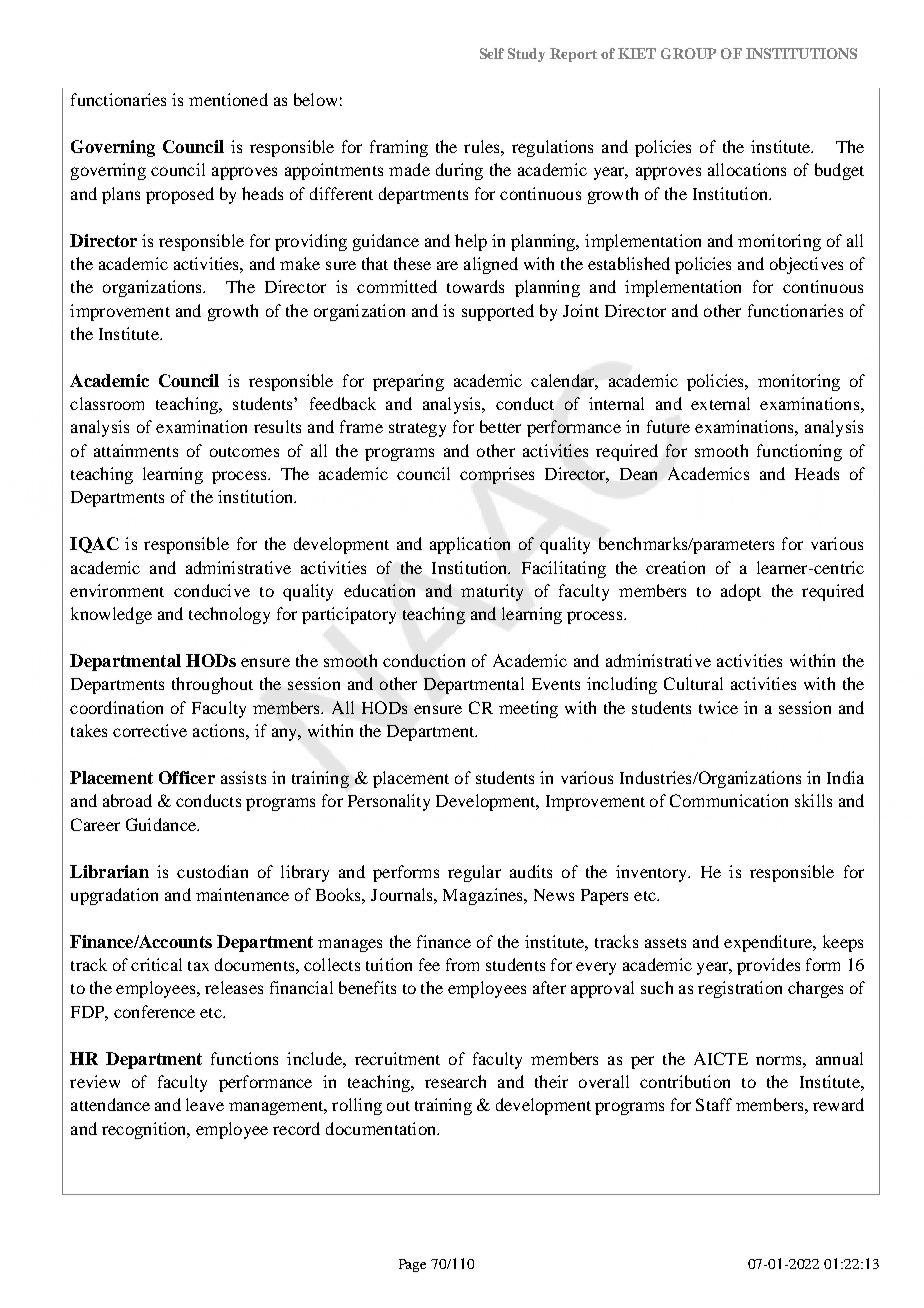  I want to click on Page, so click(412, 1265).
